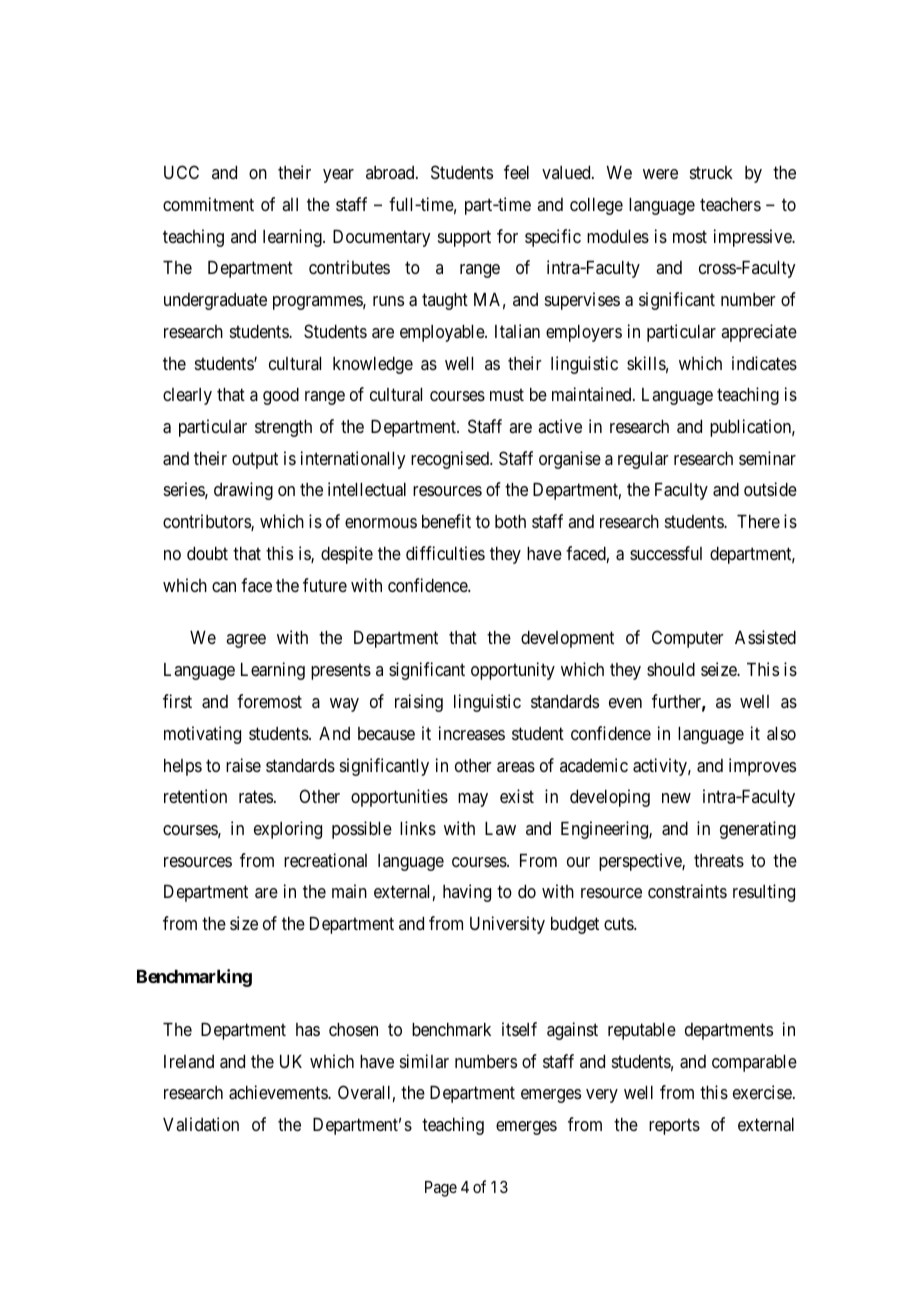 The image size is (924, 1308). I want to click on University, so click(507, 925).
